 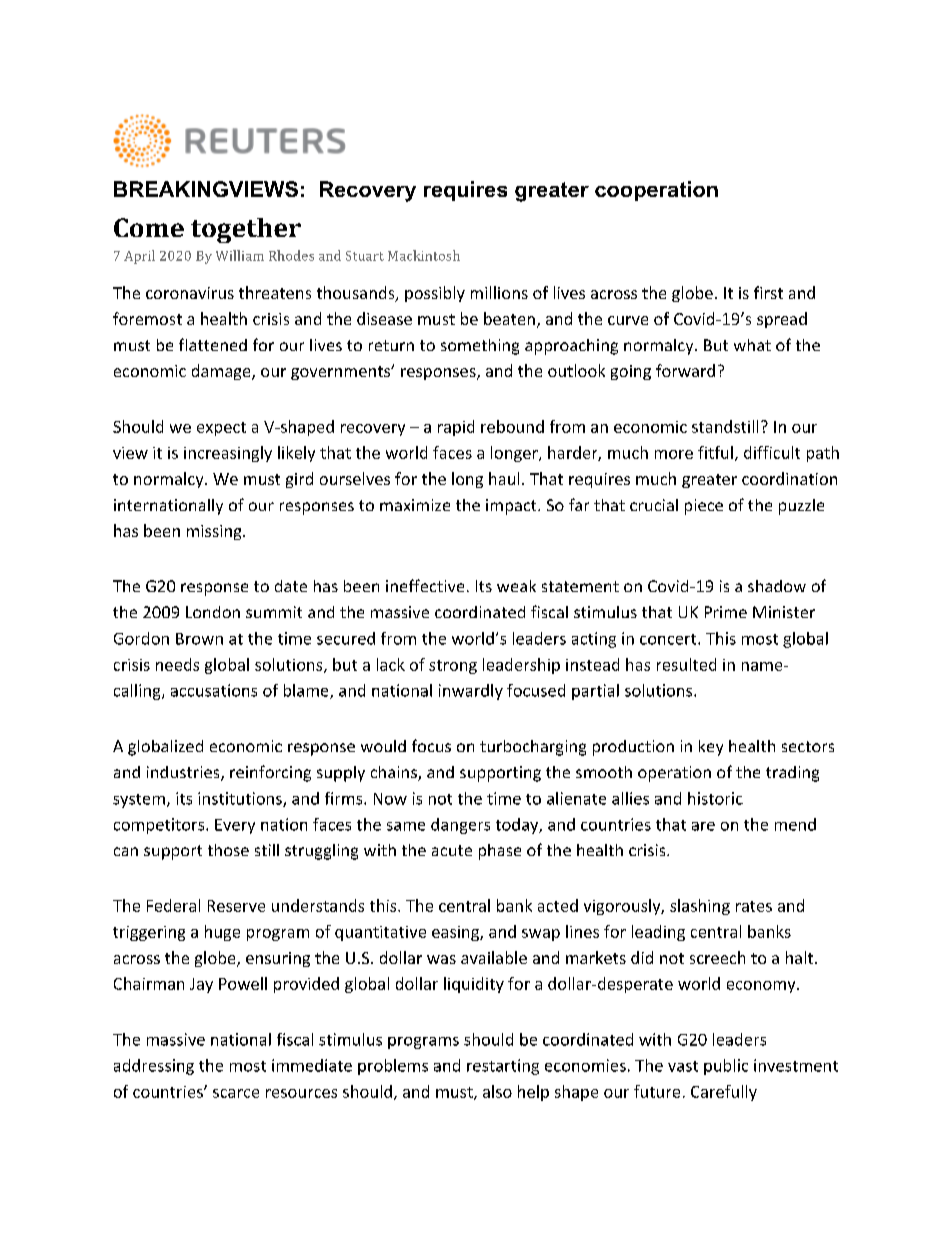 I want to click on restarting, so click(x=503, y=1067).
